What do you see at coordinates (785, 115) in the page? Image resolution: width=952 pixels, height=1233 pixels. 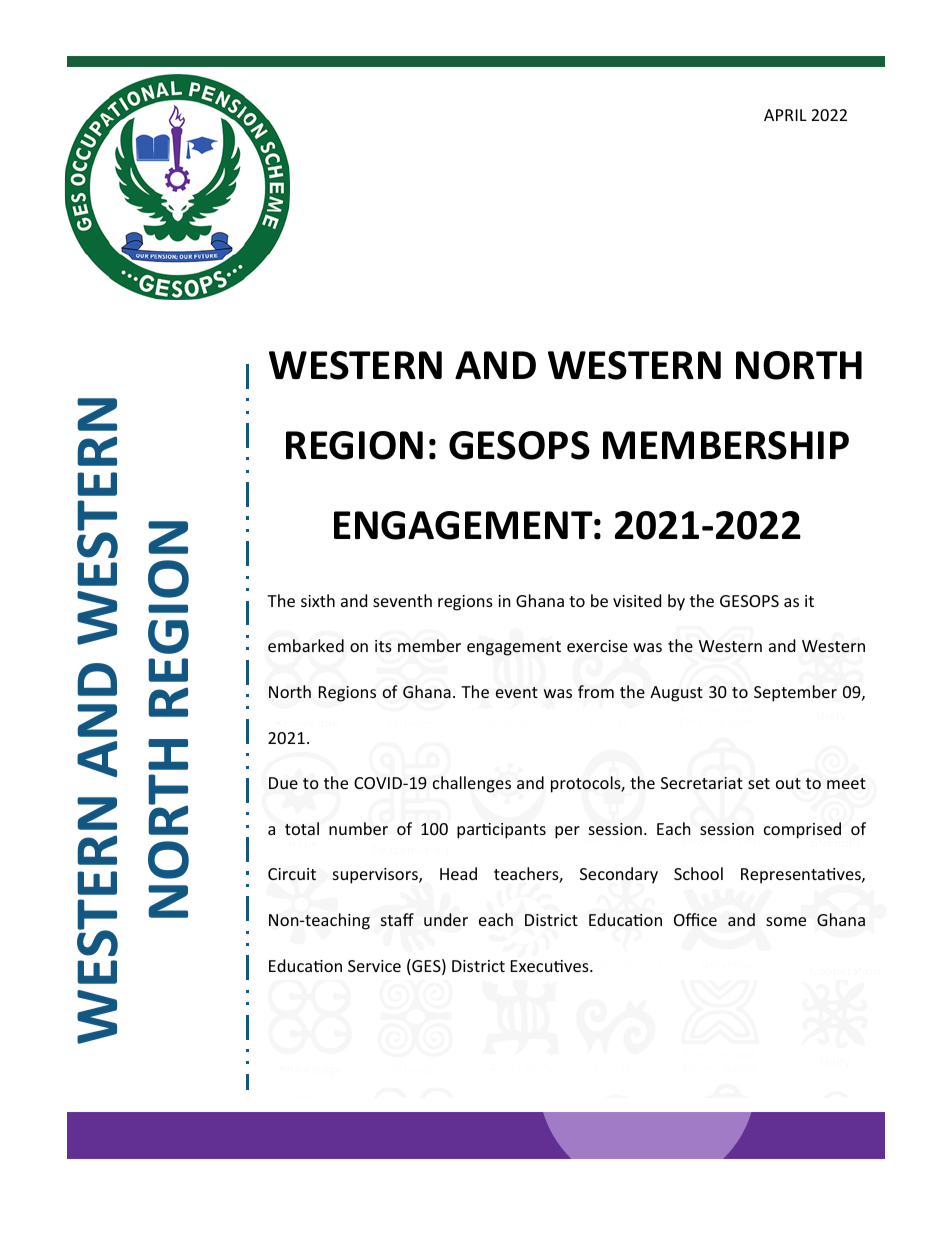 I see `APRIL` at bounding box center [785, 115].
